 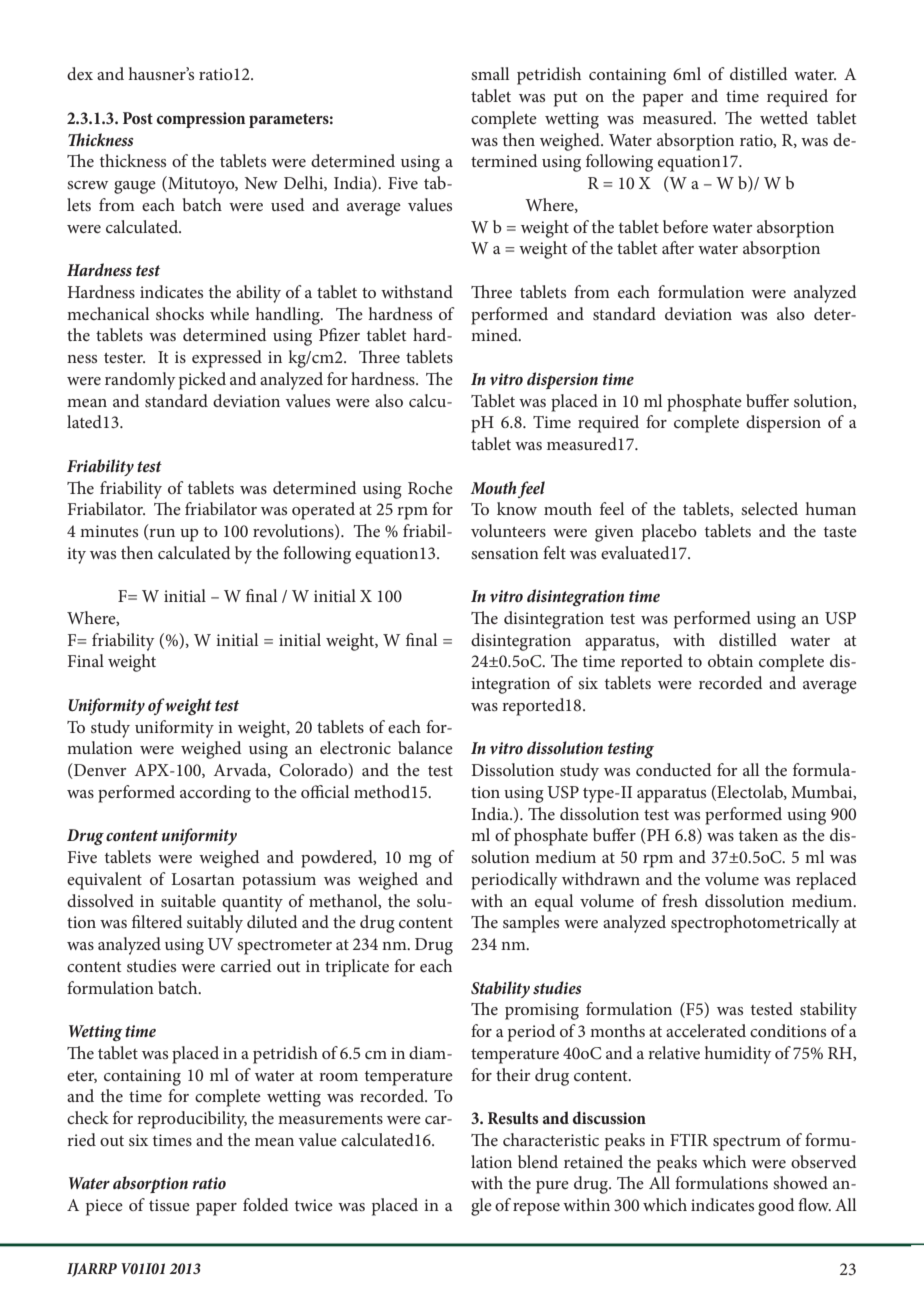 I want to click on small, so click(x=490, y=73).
